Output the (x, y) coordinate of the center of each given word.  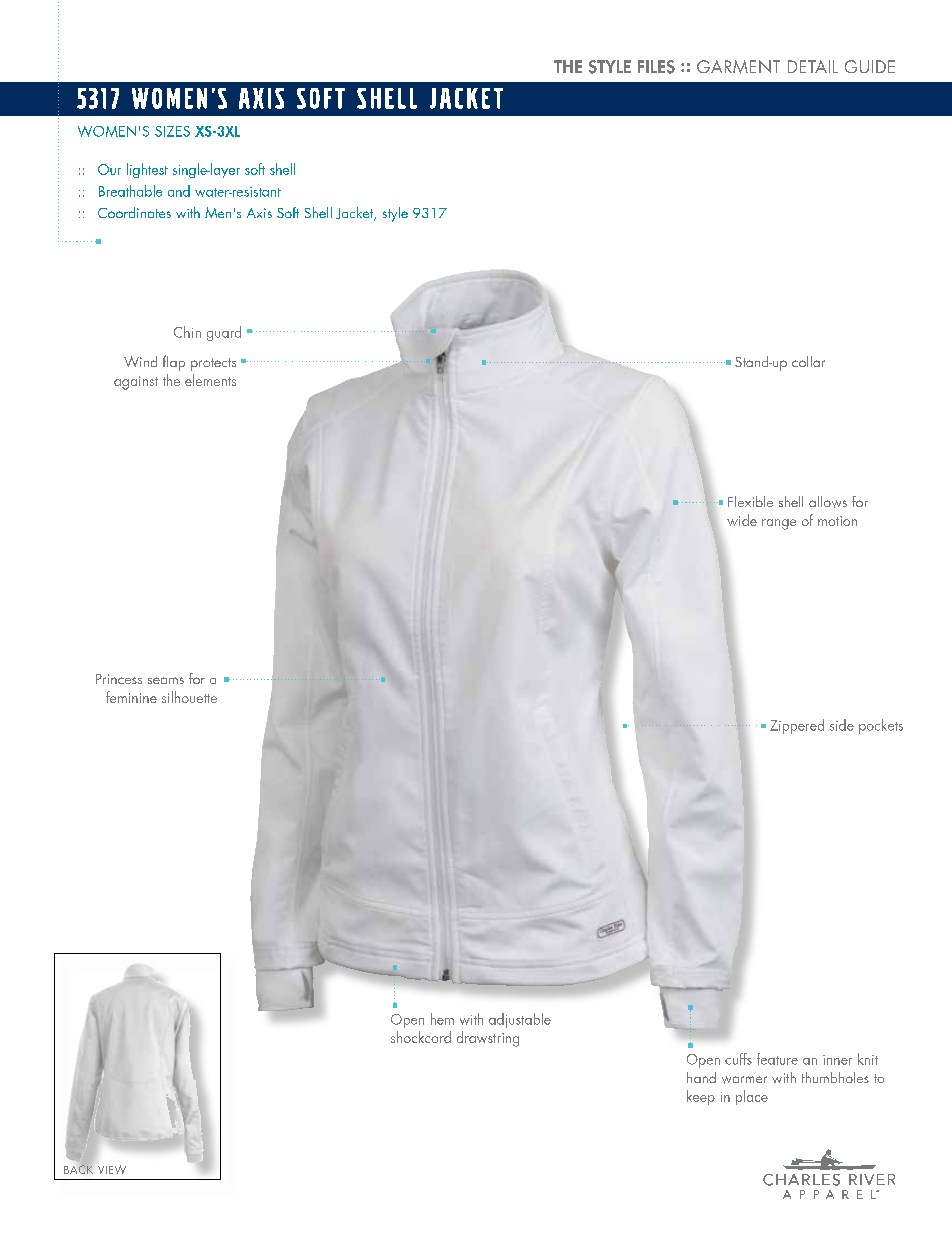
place (752, 1097)
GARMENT (738, 67)
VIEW (112, 1169)
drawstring (488, 1039)
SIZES (172, 131)
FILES (656, 67)
